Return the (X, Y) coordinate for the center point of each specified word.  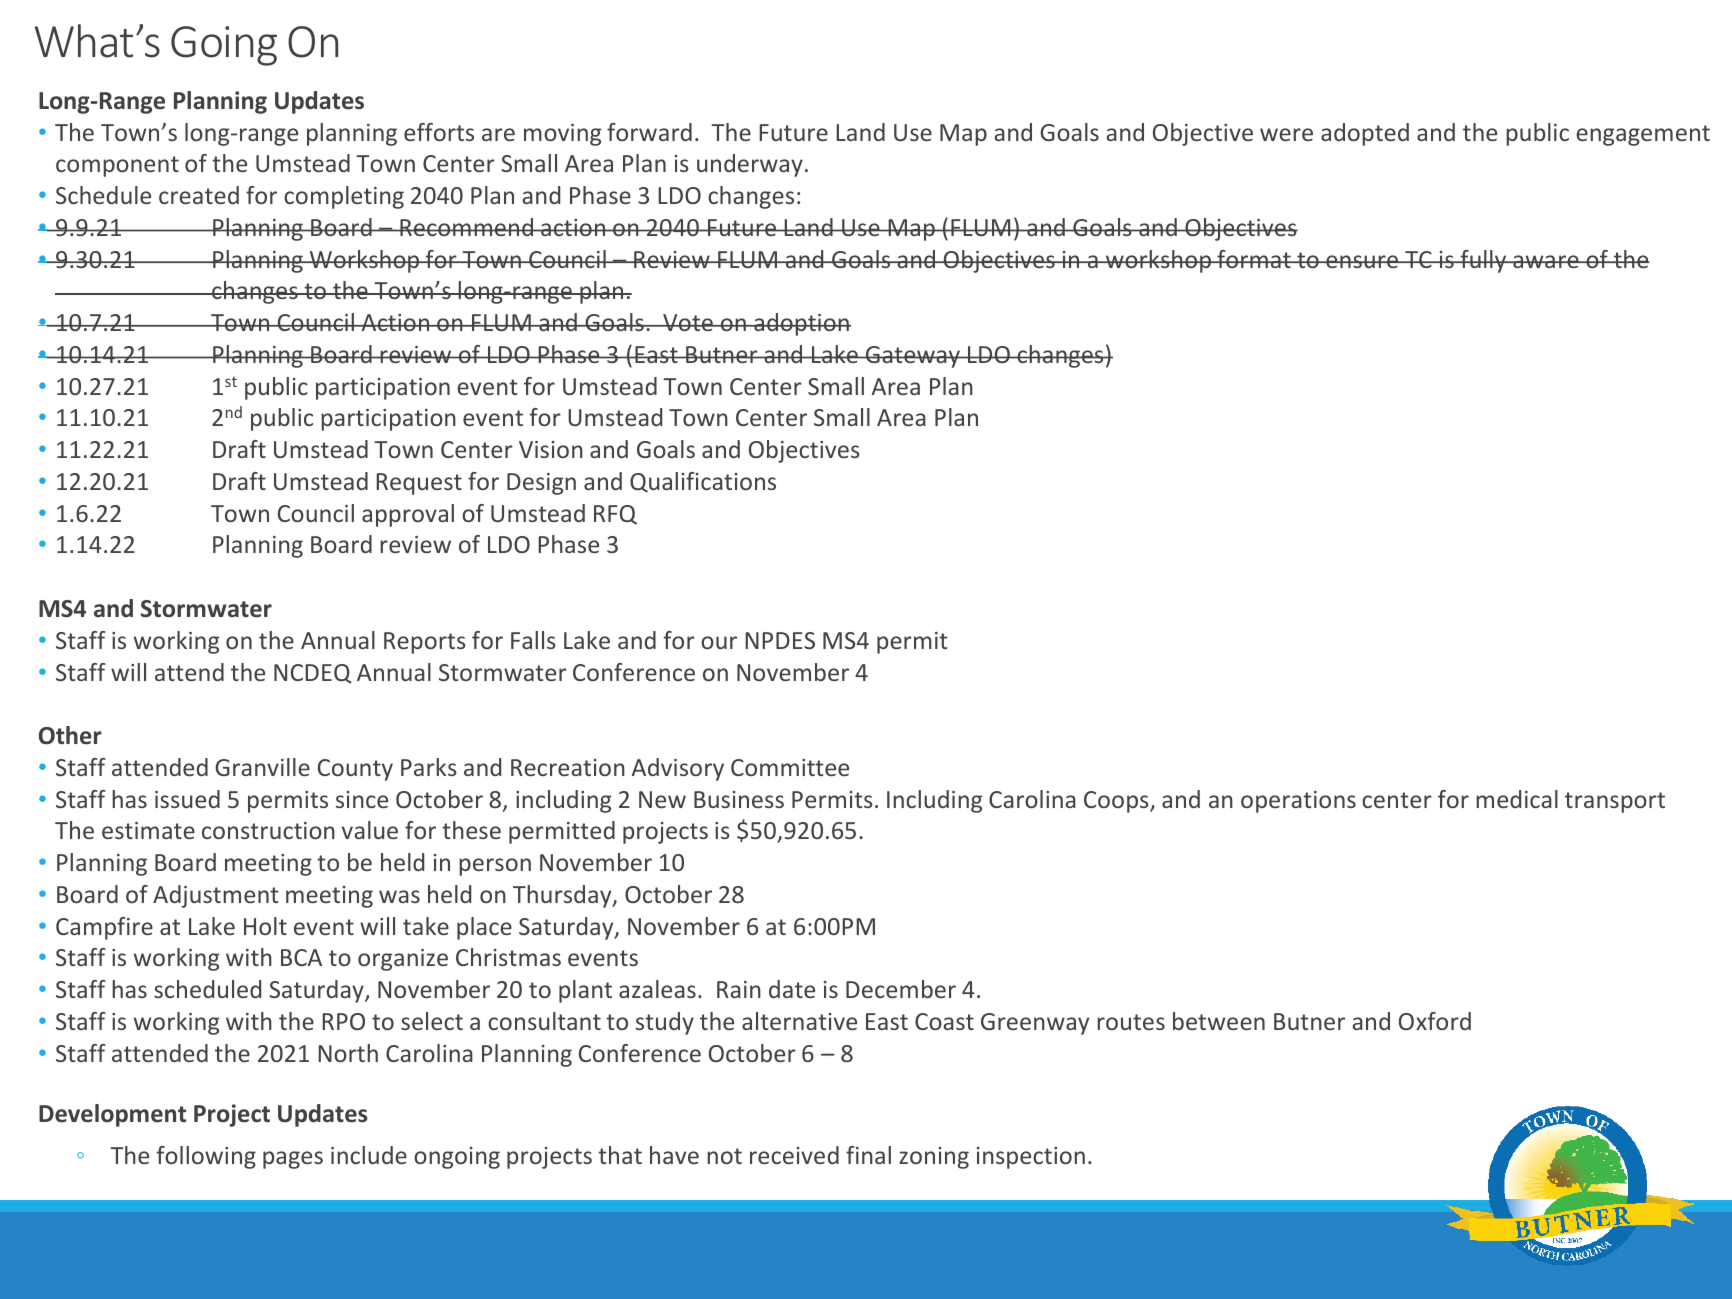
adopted (1365, 134)
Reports (425, 643)
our (719, 642)
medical (1517, 799)
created (199, 195)
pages (293, 1160)
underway (750, 165)
